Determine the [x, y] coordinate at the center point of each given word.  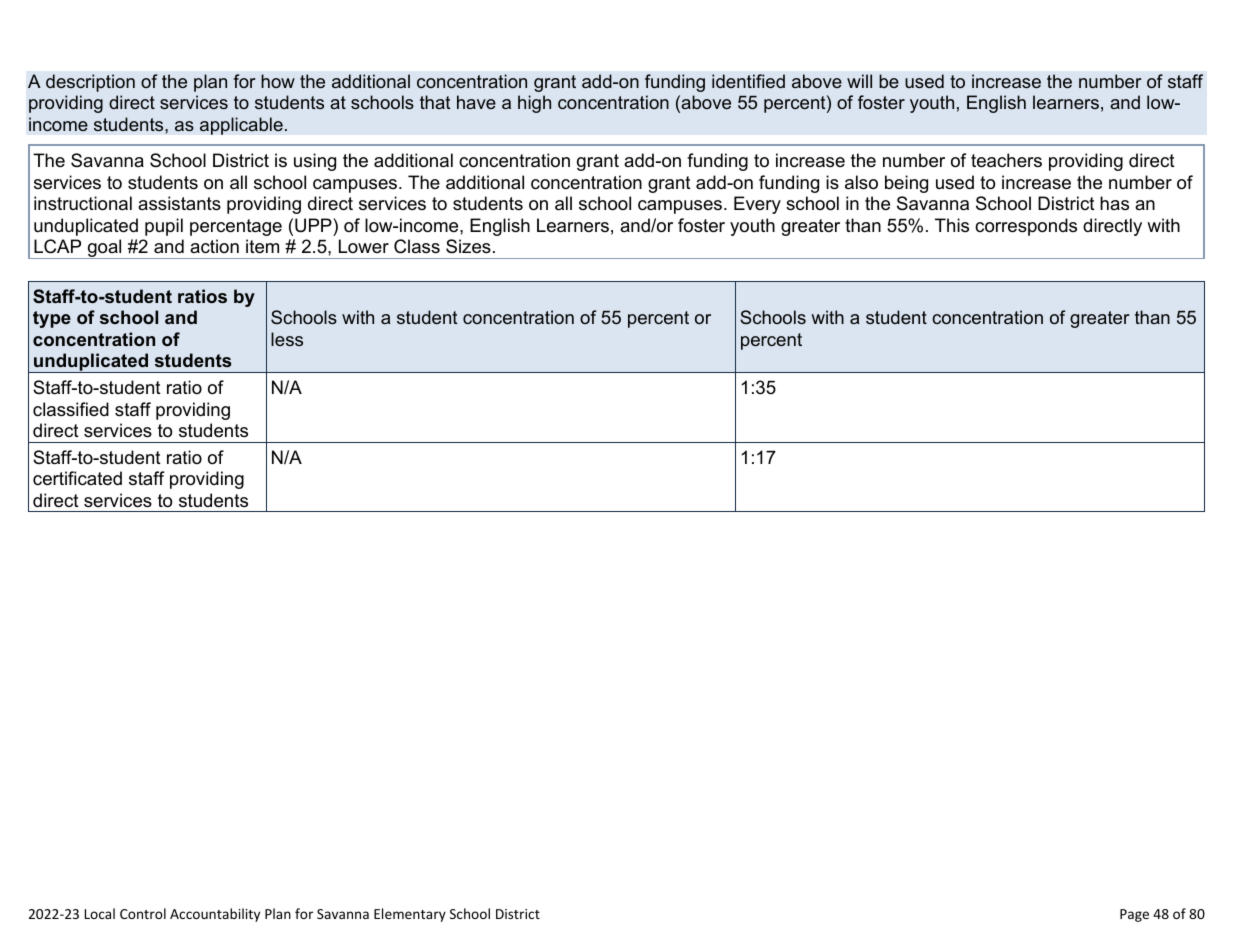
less [287, 339]
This [952, 225]
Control [143, 913]
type [52, 319]
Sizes [468, 246]
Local [100, 913]
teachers [1006, 160]
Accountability [215, 915]
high [534, 104]
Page [1134, 915]
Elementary [410, 915]
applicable [241, 126]
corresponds [1026, 227]
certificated [77, 478]
